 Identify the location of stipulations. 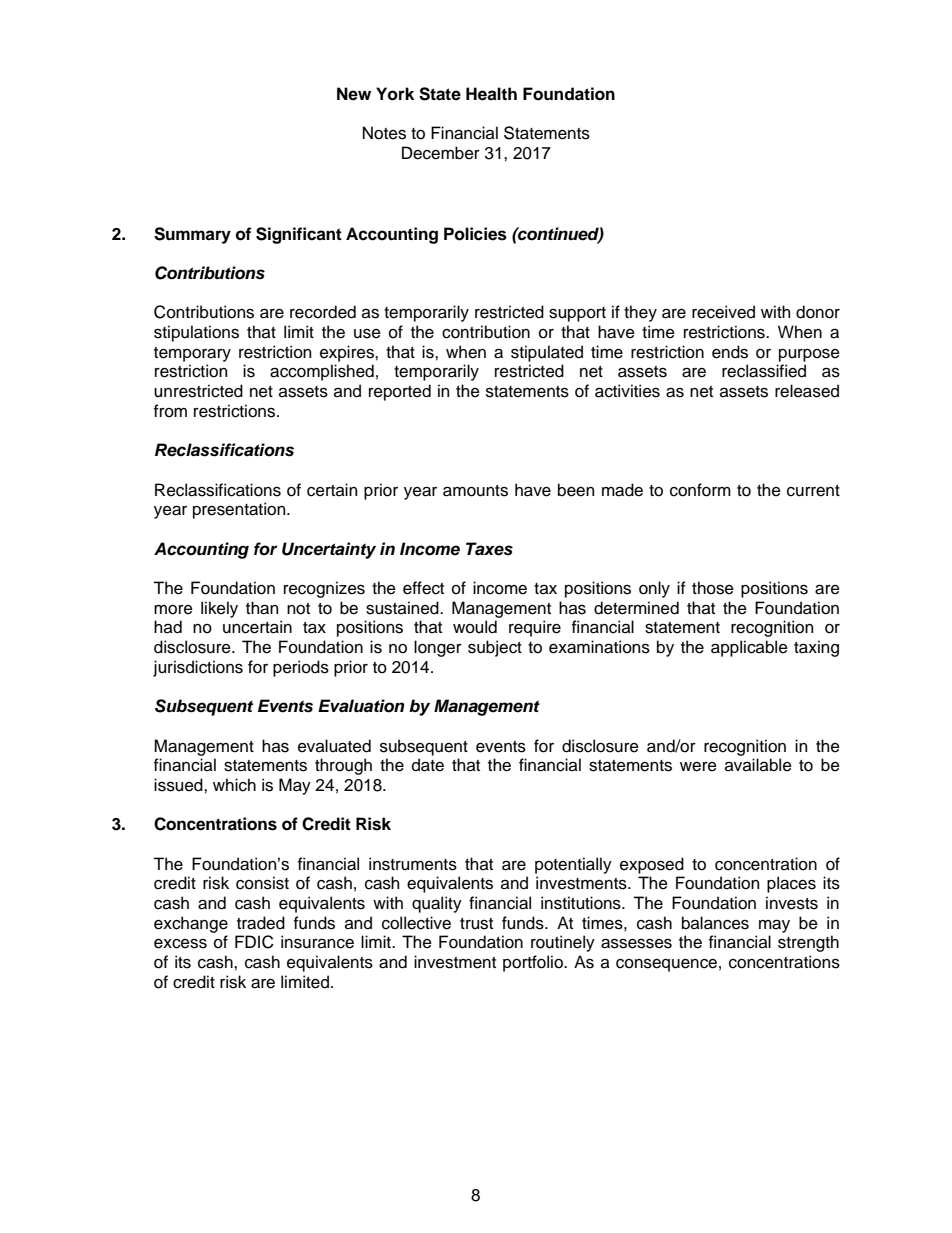
(196, 333).
